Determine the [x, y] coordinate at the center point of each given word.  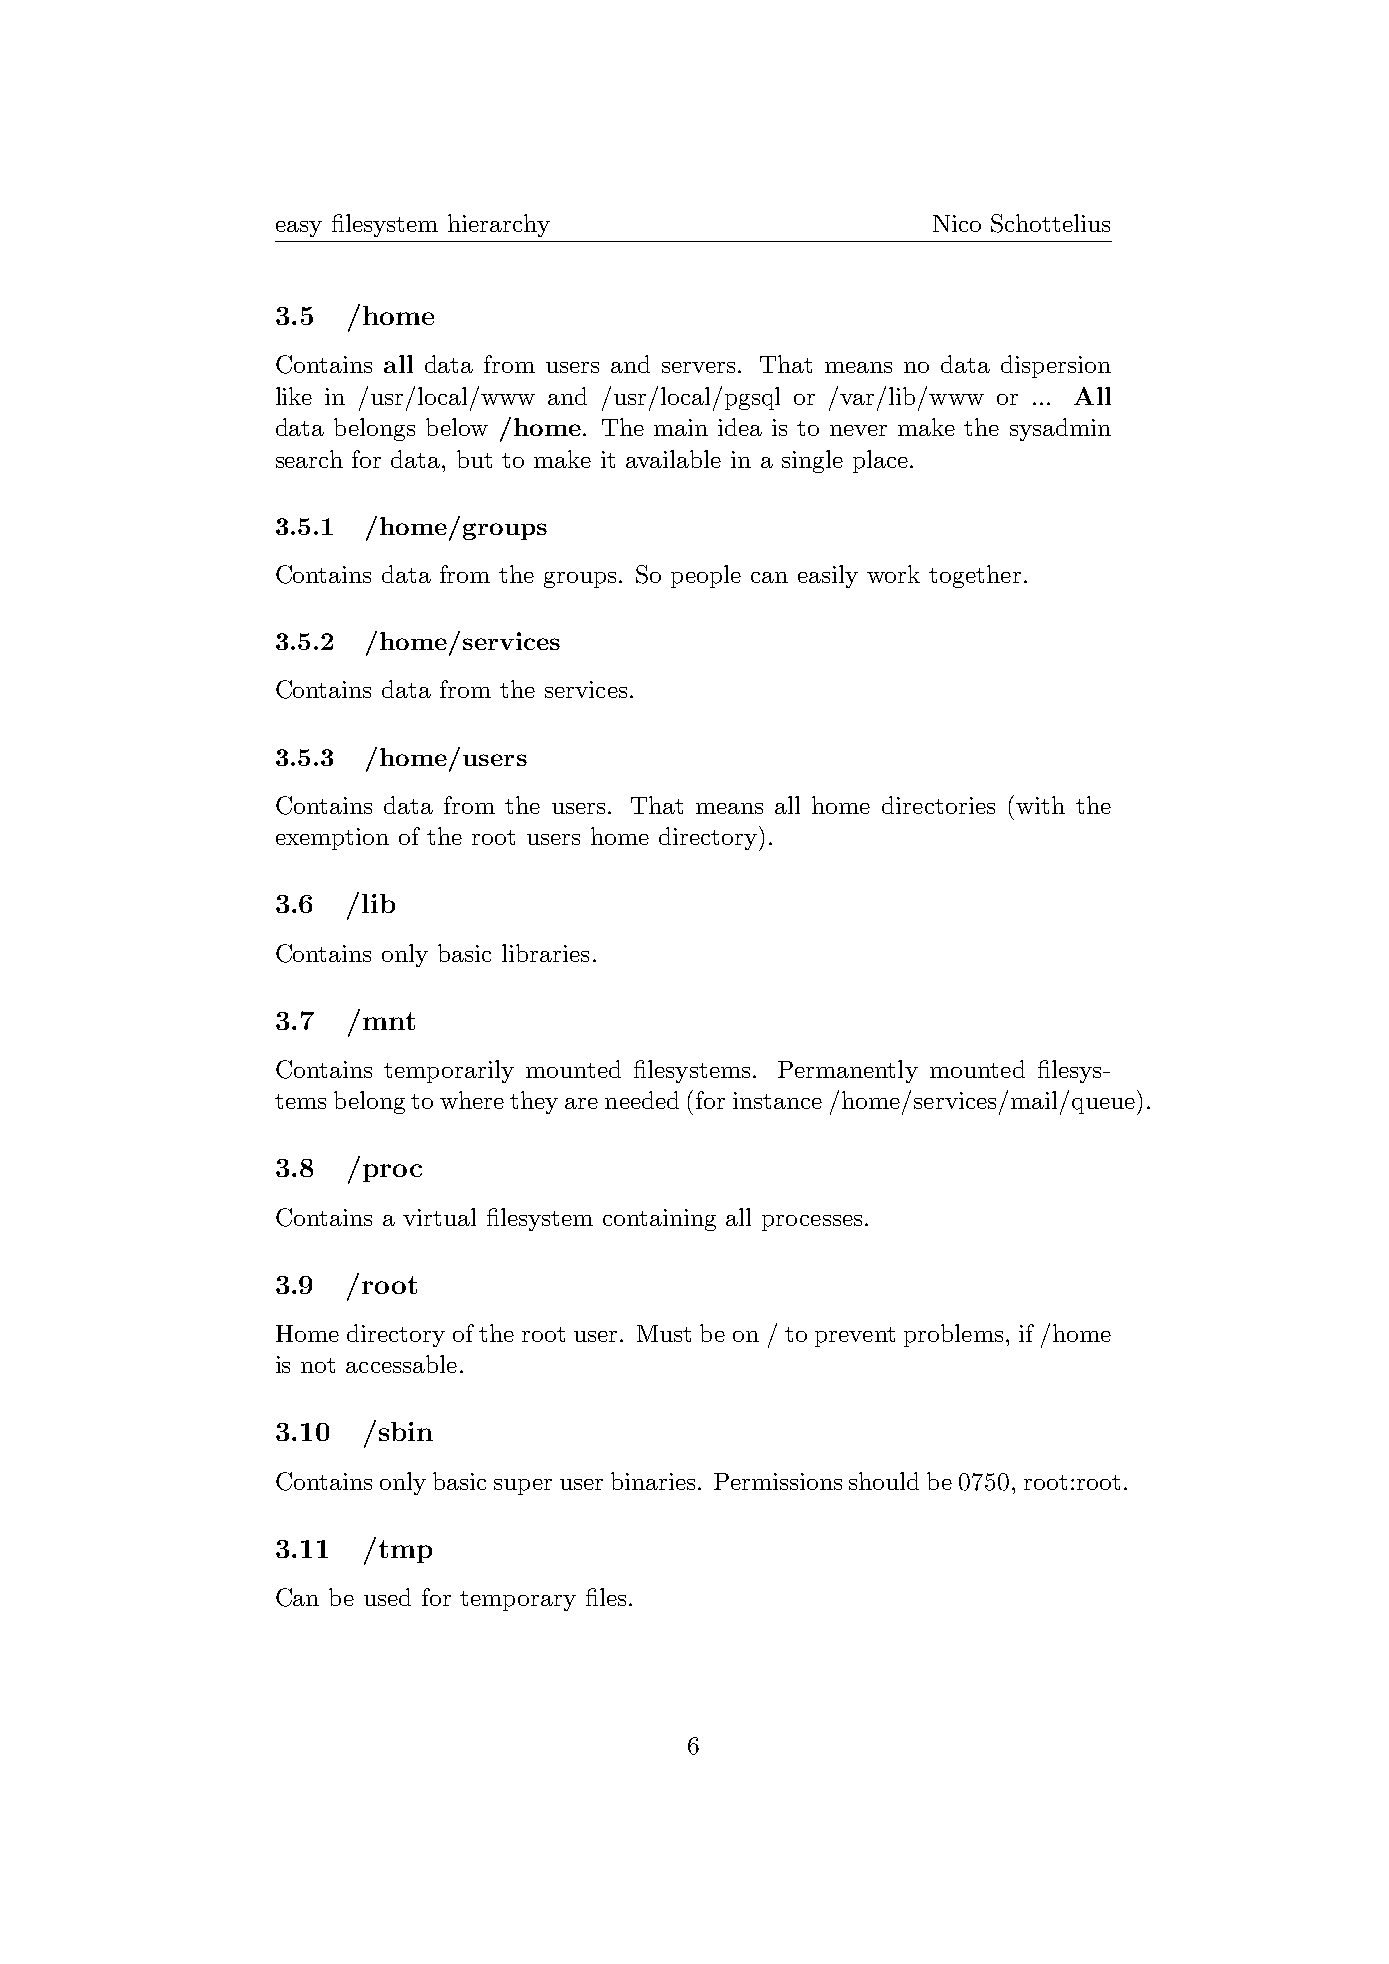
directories [938, 805]
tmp [405, 1551]
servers [698, 367]
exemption [332, 839]
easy [299, 229]
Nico [957, 223]
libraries [545, 953]
